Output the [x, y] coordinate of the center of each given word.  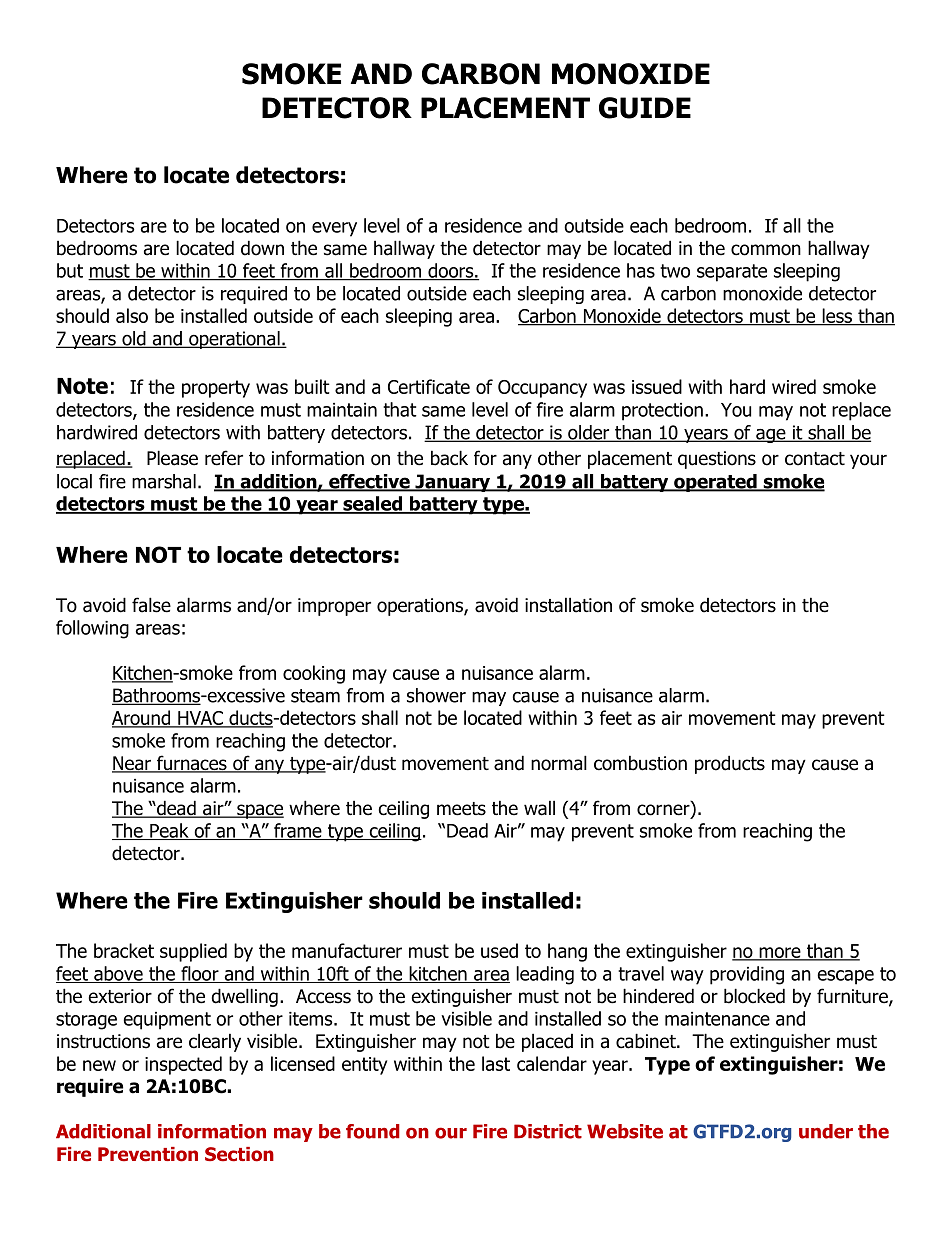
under [826, 1131]
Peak [169, 831]
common [766, 250]
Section [239, 1154]
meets [461, 809]
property [216, 389]
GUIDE [645, 108]
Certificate [429, 386]
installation [568, 605]
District [548, 1131]
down [262, 248]
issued [657, 386]
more [780, 954]
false [151, 605]
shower [436, 695]
